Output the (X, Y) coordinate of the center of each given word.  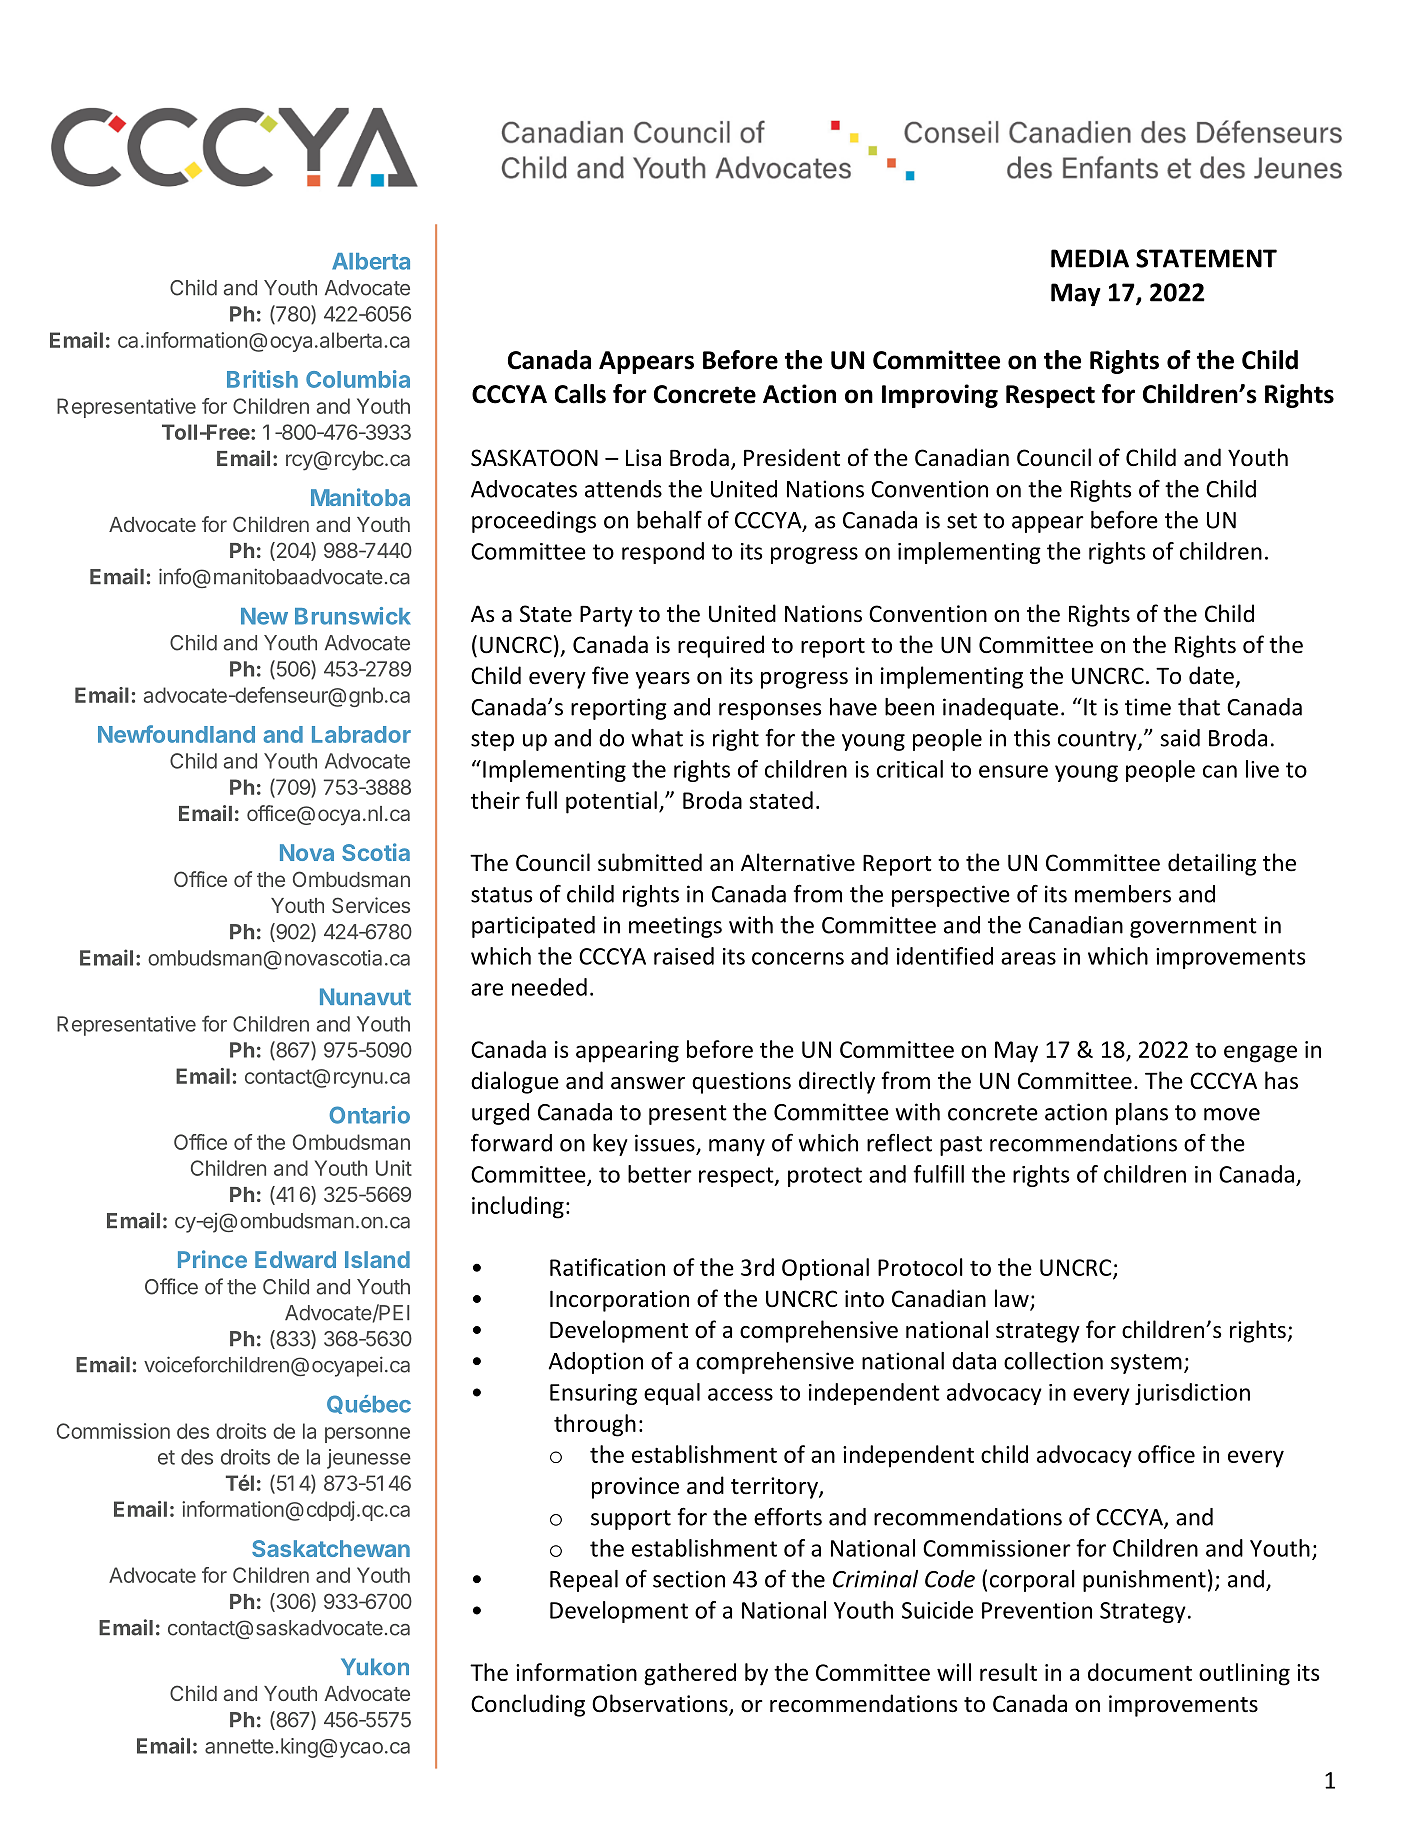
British (262, 379)
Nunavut (365, 997)
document (1140, 1672)
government (1193, 928)
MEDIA (1090, 258)
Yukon (375, 1667)
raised (684, 956)
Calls (580, 394)
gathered (690, 1674)
